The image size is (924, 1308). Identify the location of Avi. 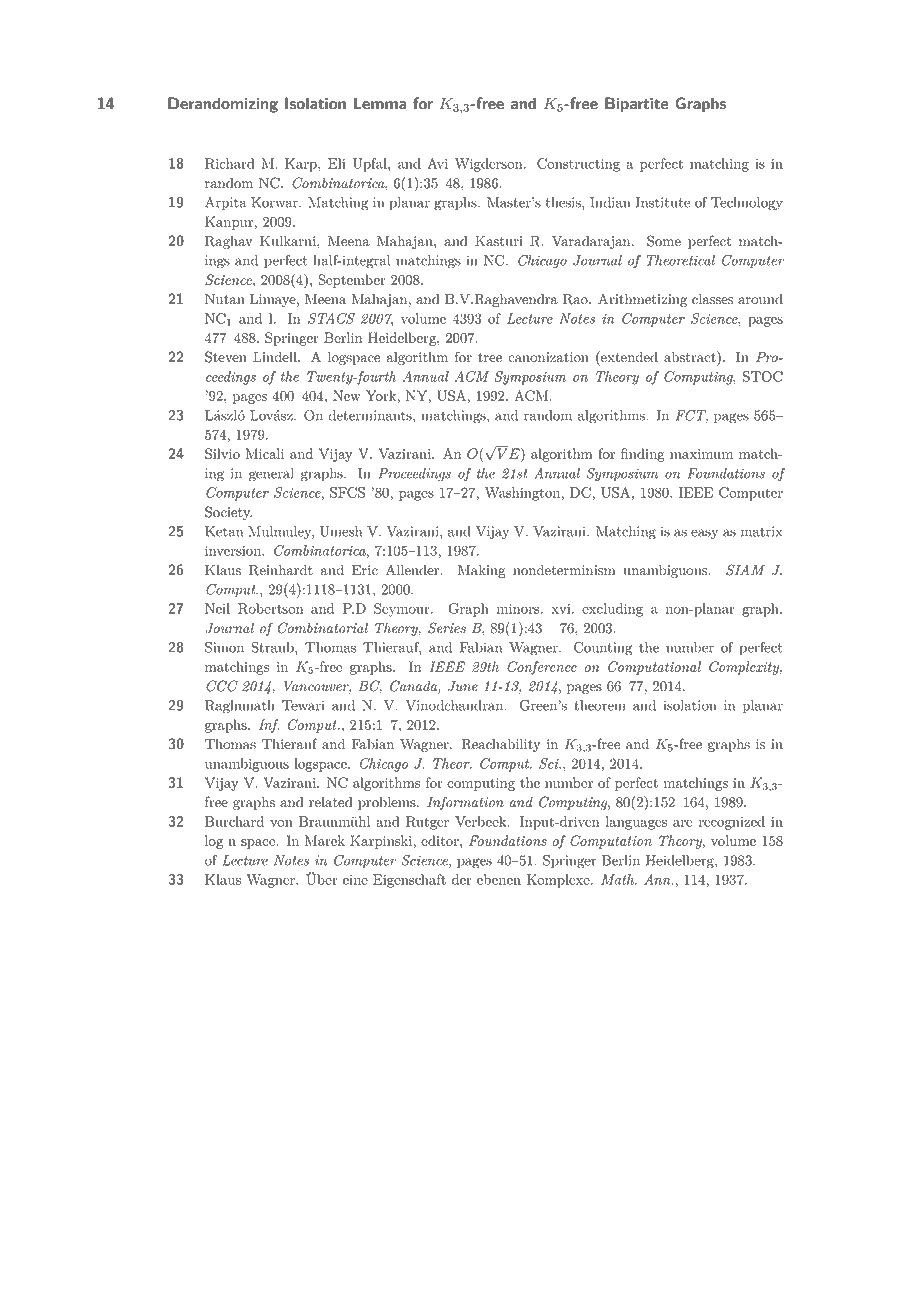
(437, 163).
